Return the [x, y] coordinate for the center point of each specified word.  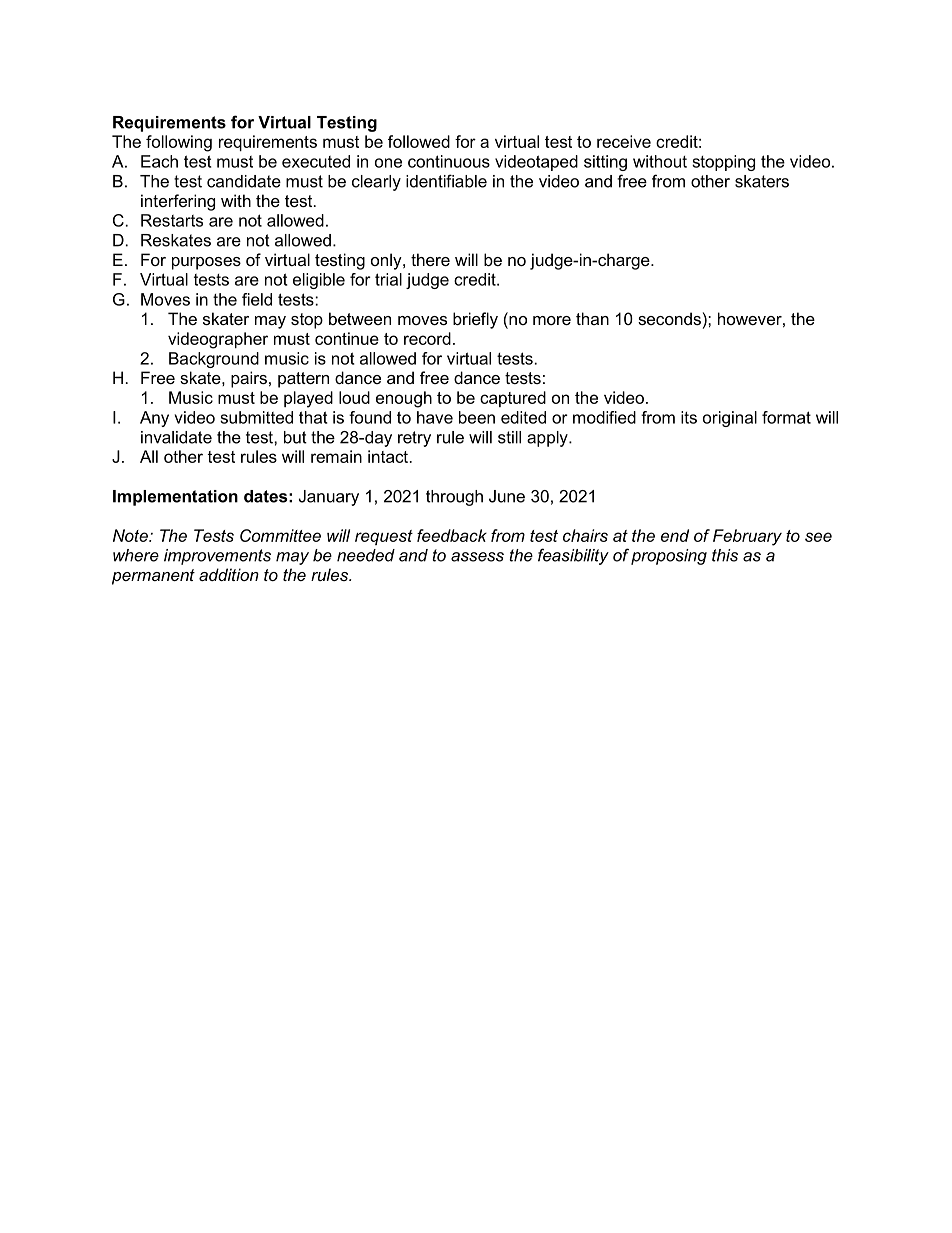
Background [214, 360]
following [179, 143]
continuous [449, 161]
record [427, 338]
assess [477, 557]
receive [624, 141]
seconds [669, 318]
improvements [217, 557]
